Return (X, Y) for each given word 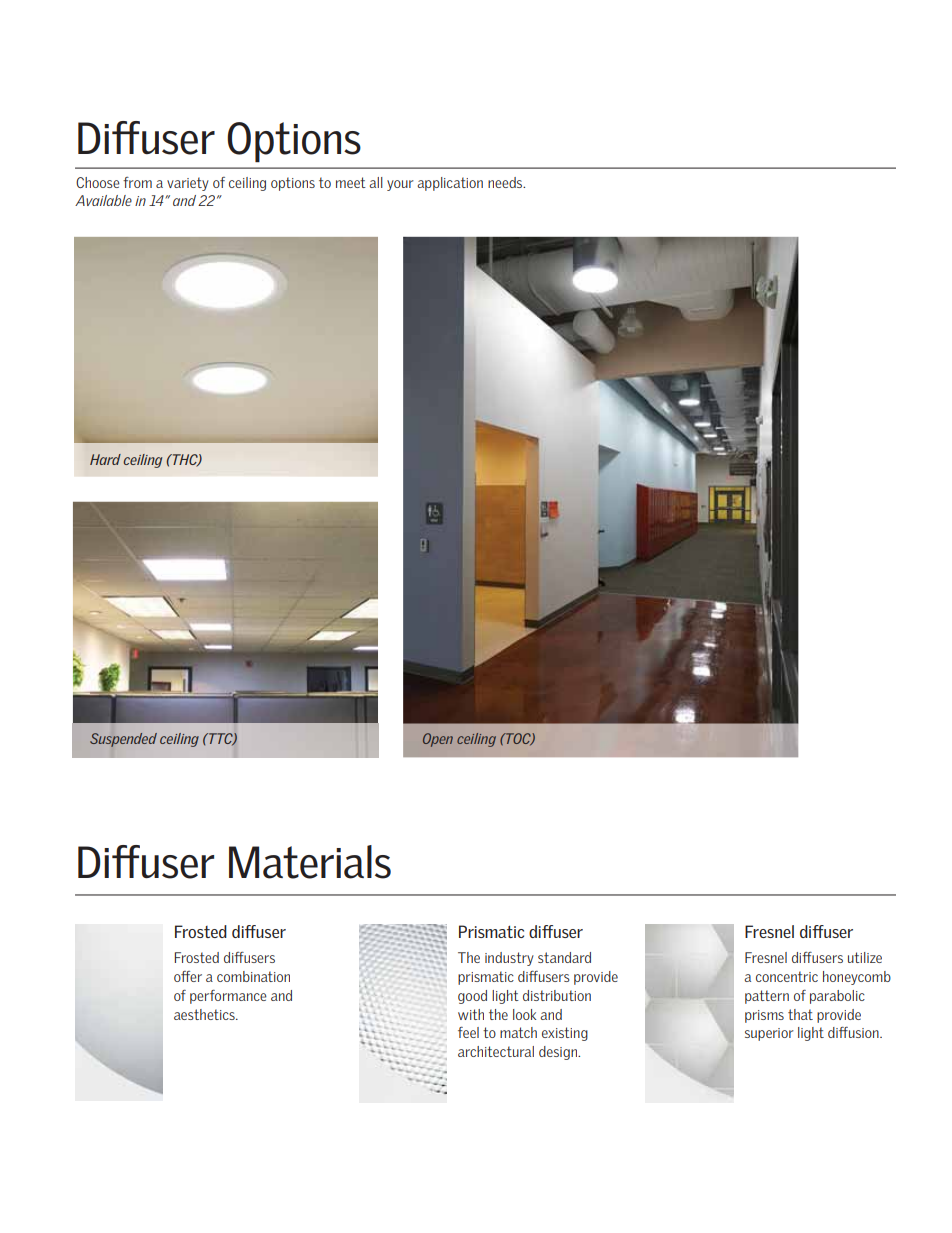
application (450, 184)
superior (769, 1034)
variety (188, 184)
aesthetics (205, 1014)
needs (506, 182)
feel (468, 1032)
